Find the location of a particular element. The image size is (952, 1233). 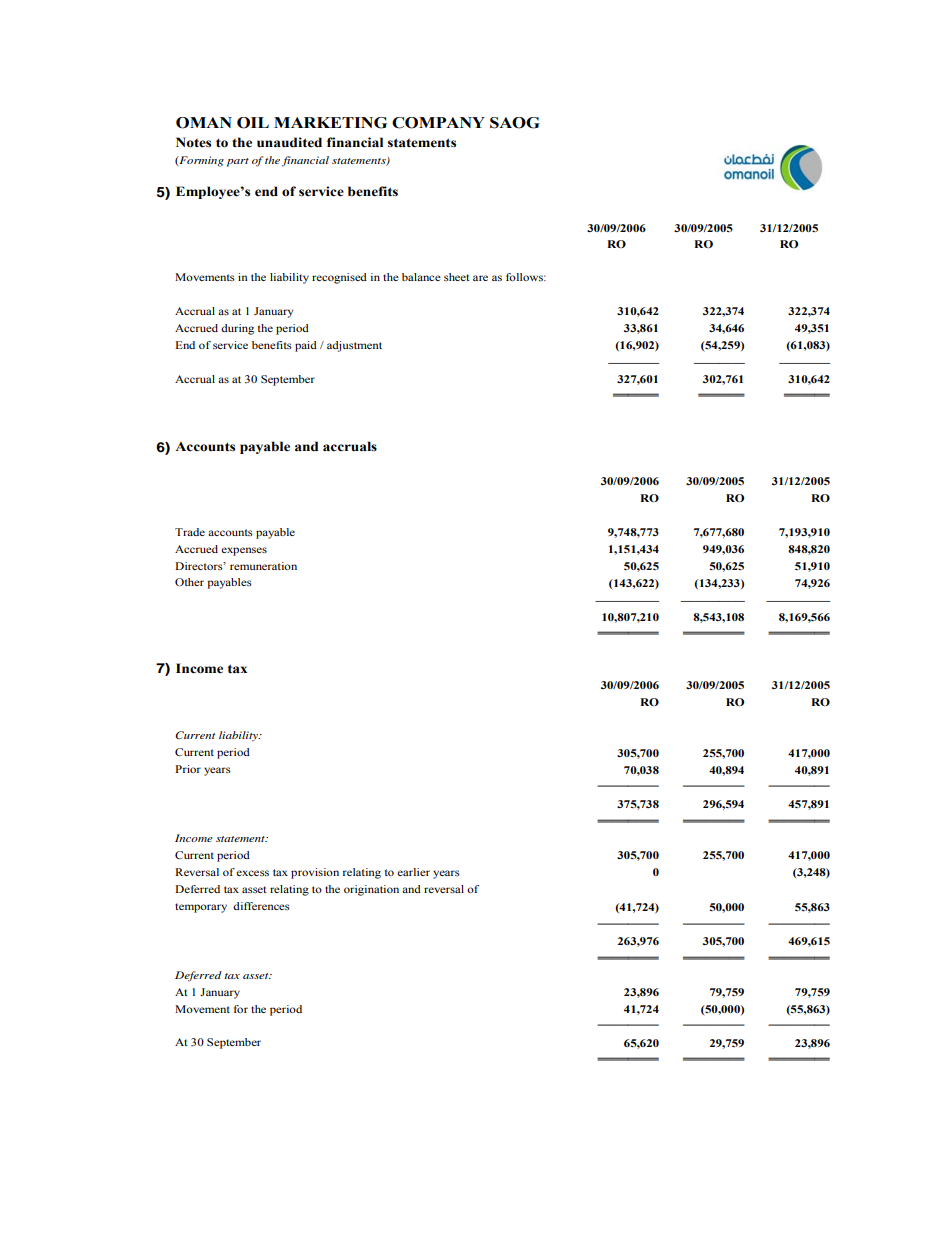

balance is located at coordinates (421, 277).
